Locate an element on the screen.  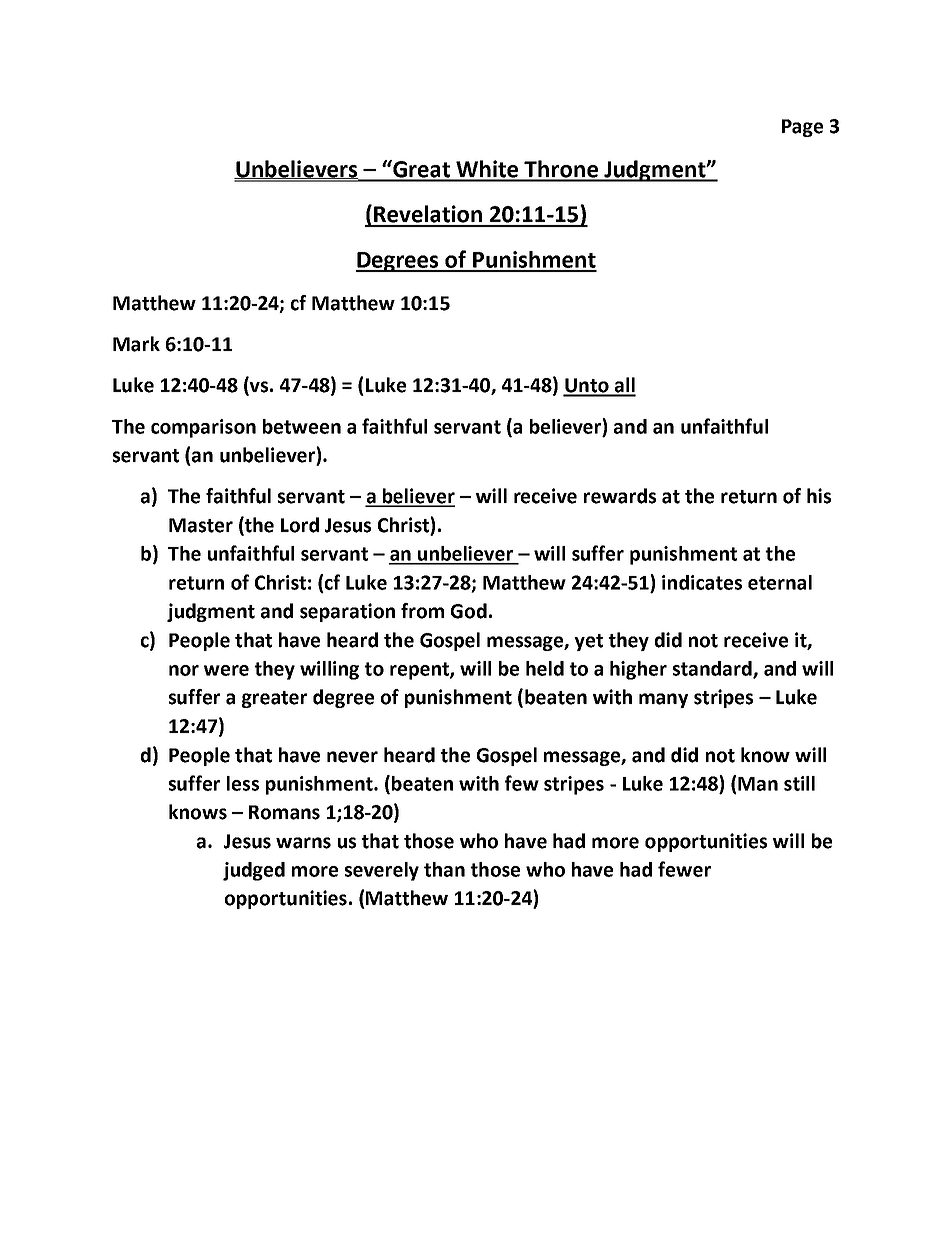
Mark is located at coordinates (136, 344).
